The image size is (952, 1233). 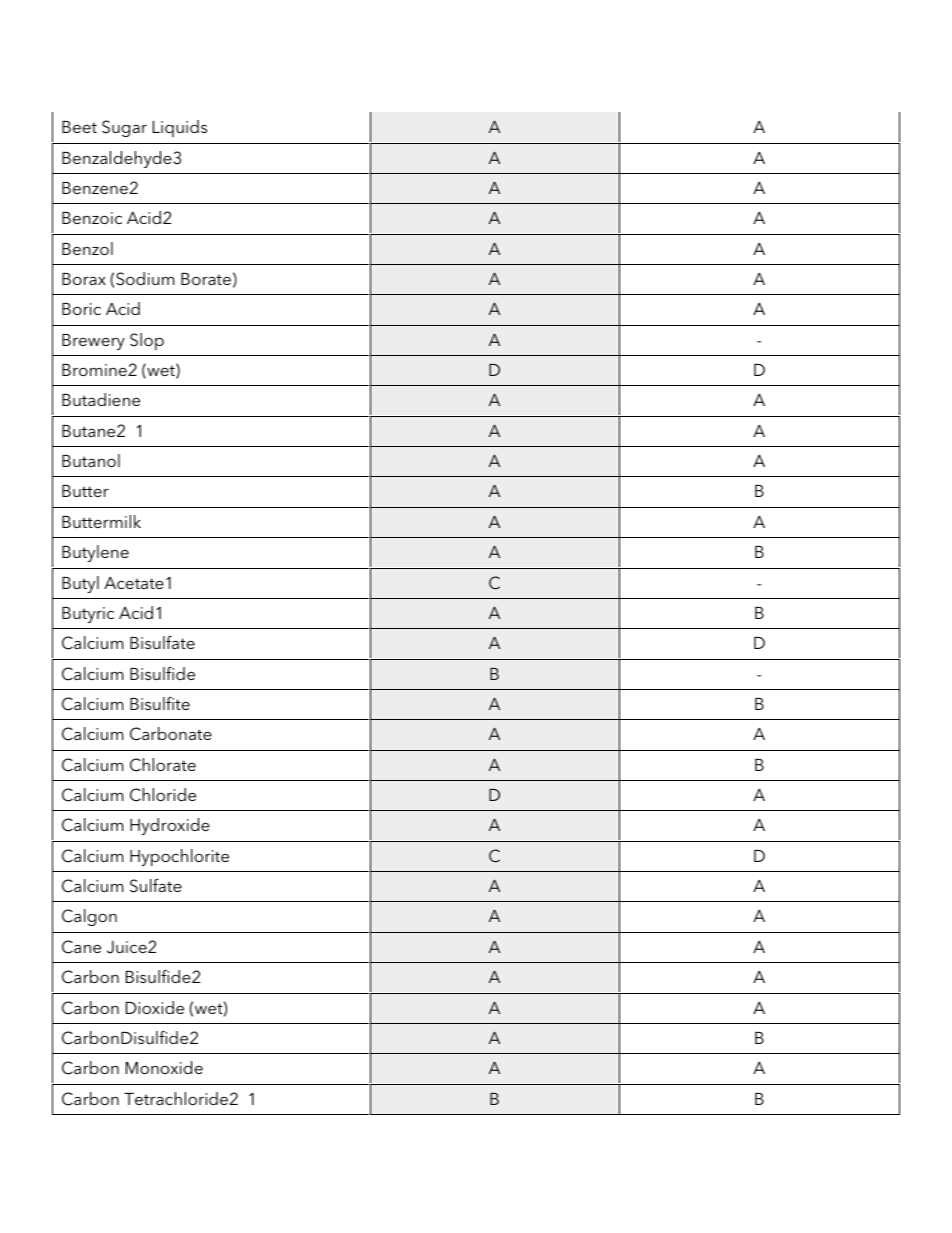 I want to click on Hydroxide, so click(x=170, y=826).
